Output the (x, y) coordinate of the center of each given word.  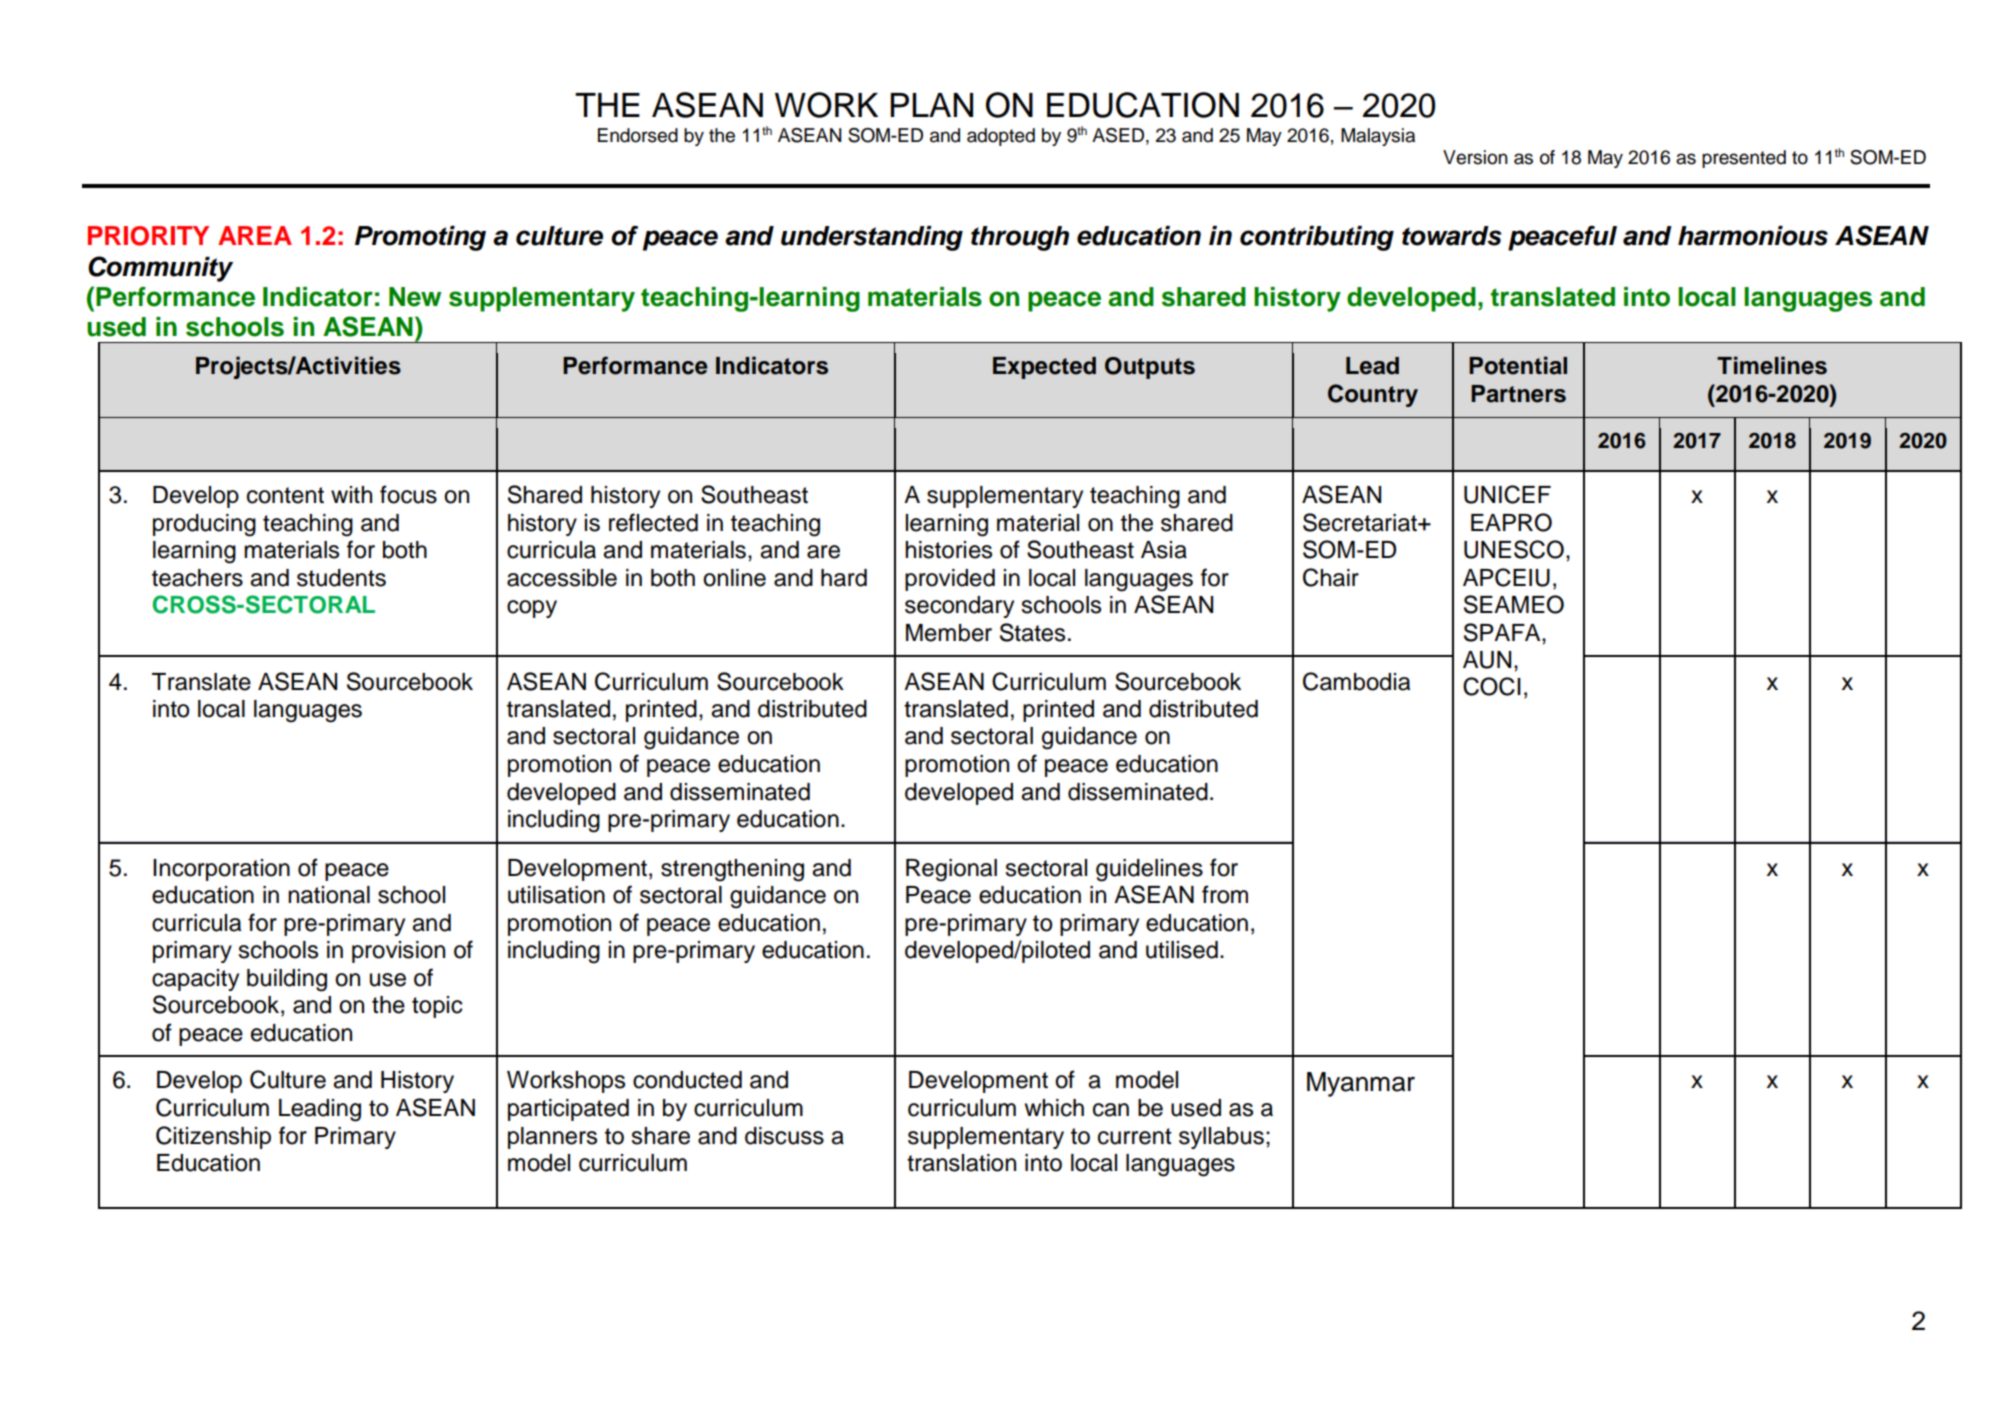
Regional (951, 870)
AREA (255, 235)
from (1225, 894)
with (351, 494)
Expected (1044, 368)
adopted (1001, 137)
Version (1475, 157)
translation (961, 1163)
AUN (1487, 660)
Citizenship (213, 1137)
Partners (1518, 394)
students (341, 578)
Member (949, 633)
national (329, 895)
